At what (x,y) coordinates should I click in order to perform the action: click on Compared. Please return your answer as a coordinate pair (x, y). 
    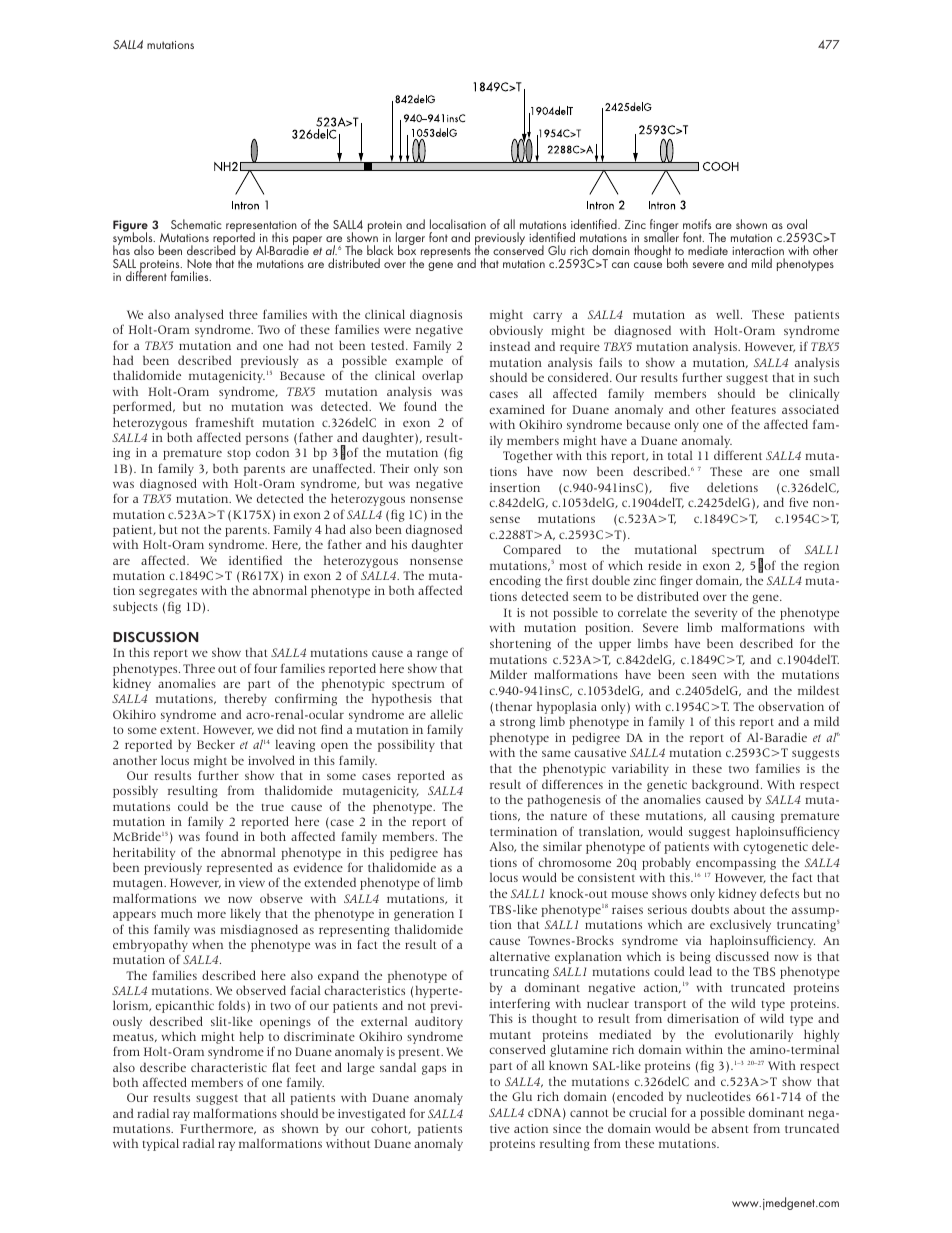
    Looking at the image, I should click on (532, 550).
